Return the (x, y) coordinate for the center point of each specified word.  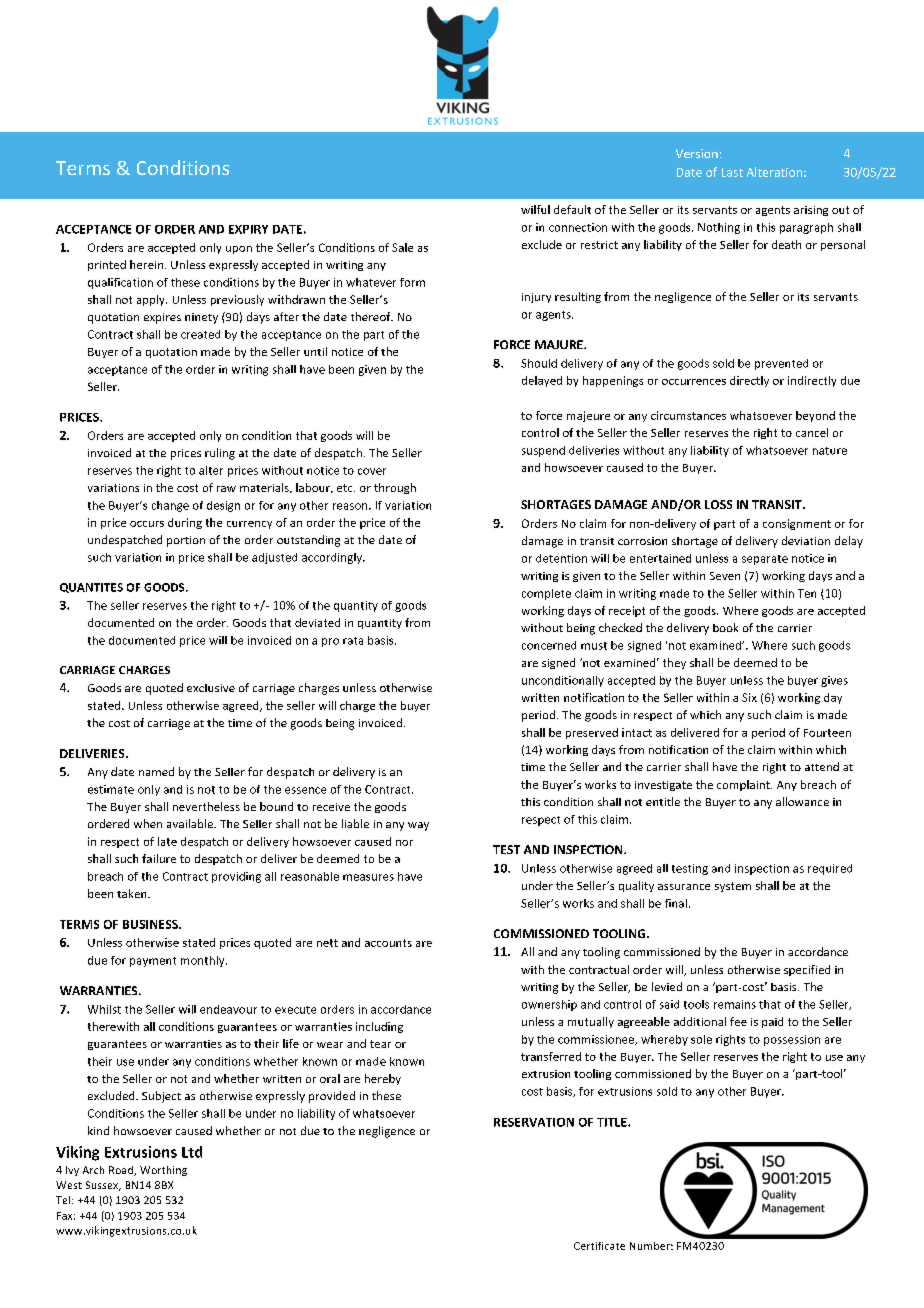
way (418, 826)
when (148, 823)
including (379, 1027)
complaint (744, 785)
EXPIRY (248, 229)
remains (735, 1004)
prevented (781, 364)
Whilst (104, 1009)
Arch (93, 1170)
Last (732, 172)
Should (539, 363)
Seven (725, 576)
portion (186, 541)
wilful (535, 209)
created (200, 334)
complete (546, 594)
